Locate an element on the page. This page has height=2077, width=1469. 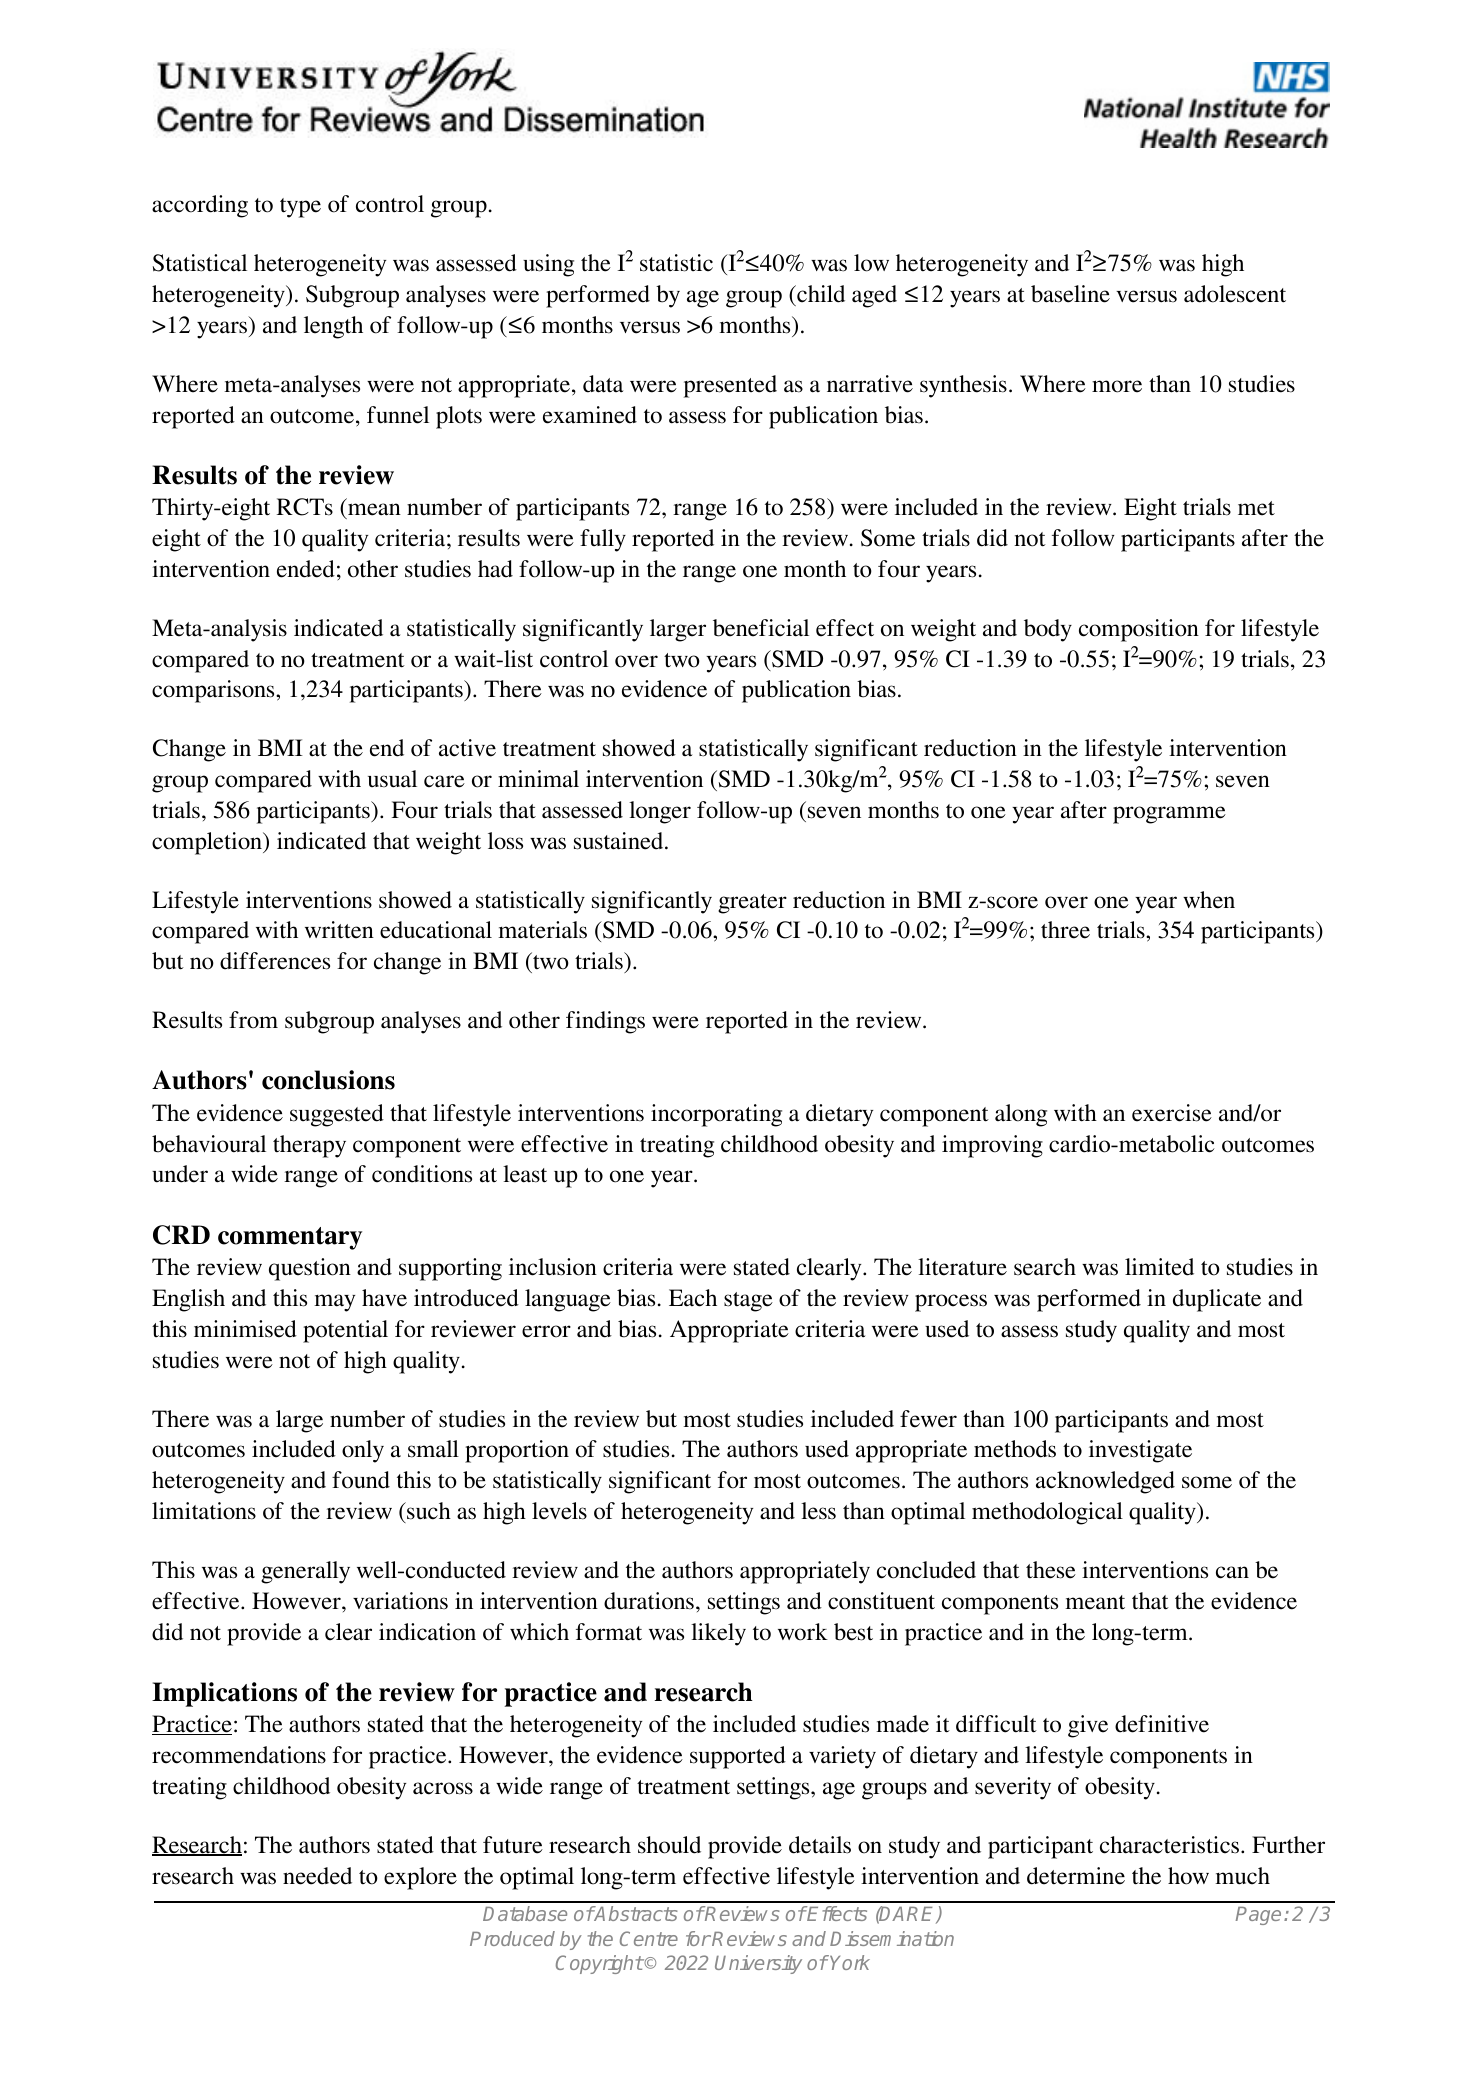
adolescent is located at coordinates (1235, 294).
